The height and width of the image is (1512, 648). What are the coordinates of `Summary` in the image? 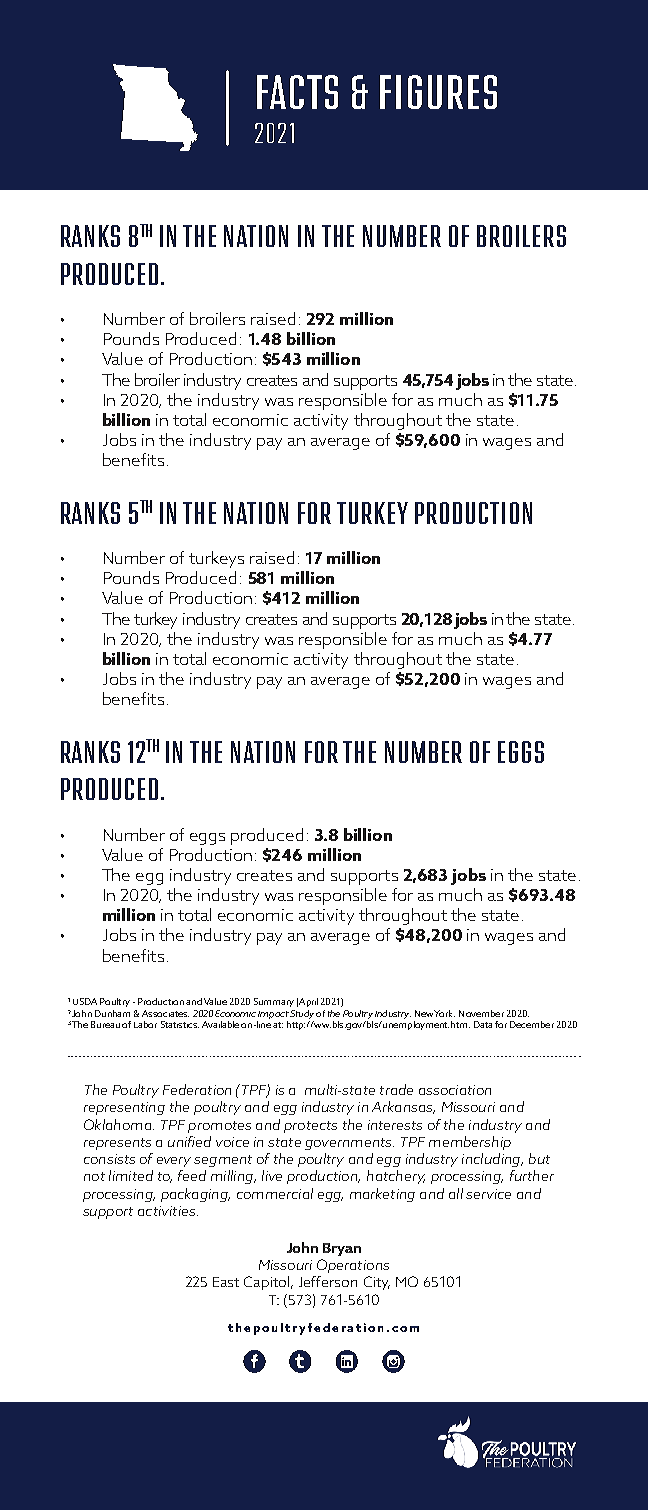 It's located at (274, 1002).
